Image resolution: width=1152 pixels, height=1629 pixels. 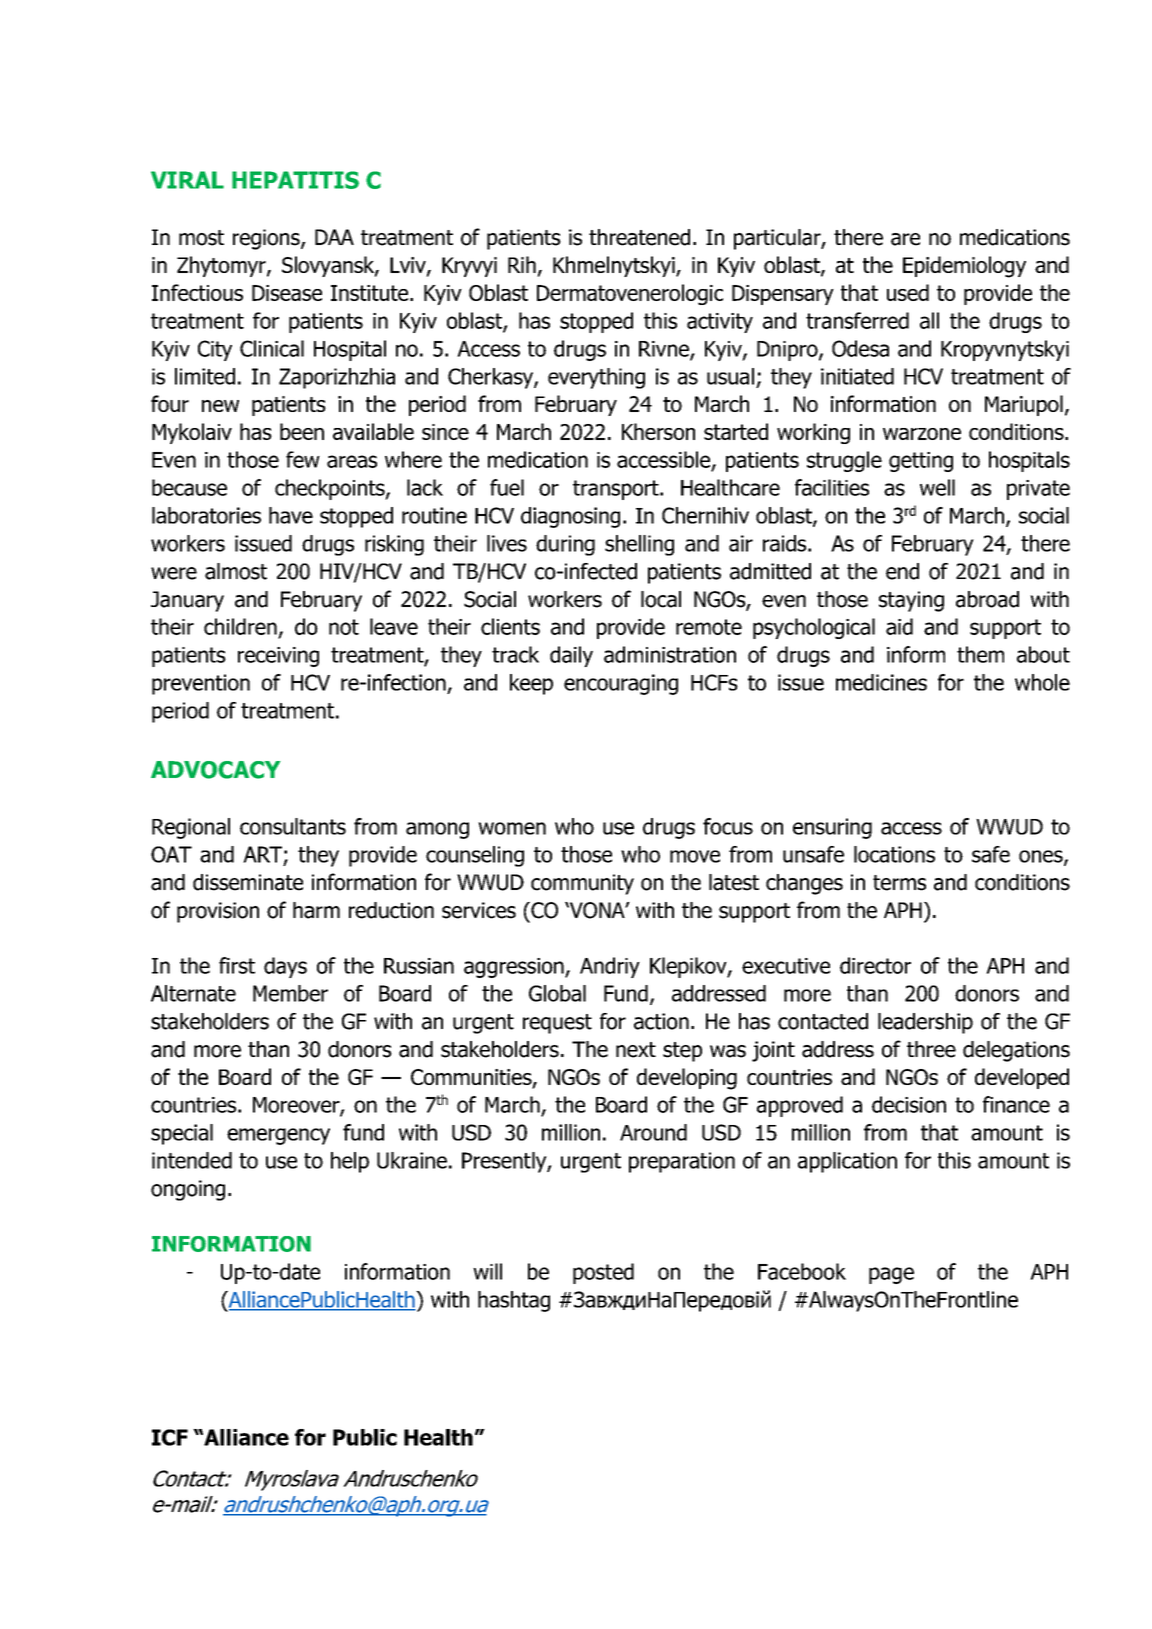 I want to click on threatened, so click(x=639, y=237).
